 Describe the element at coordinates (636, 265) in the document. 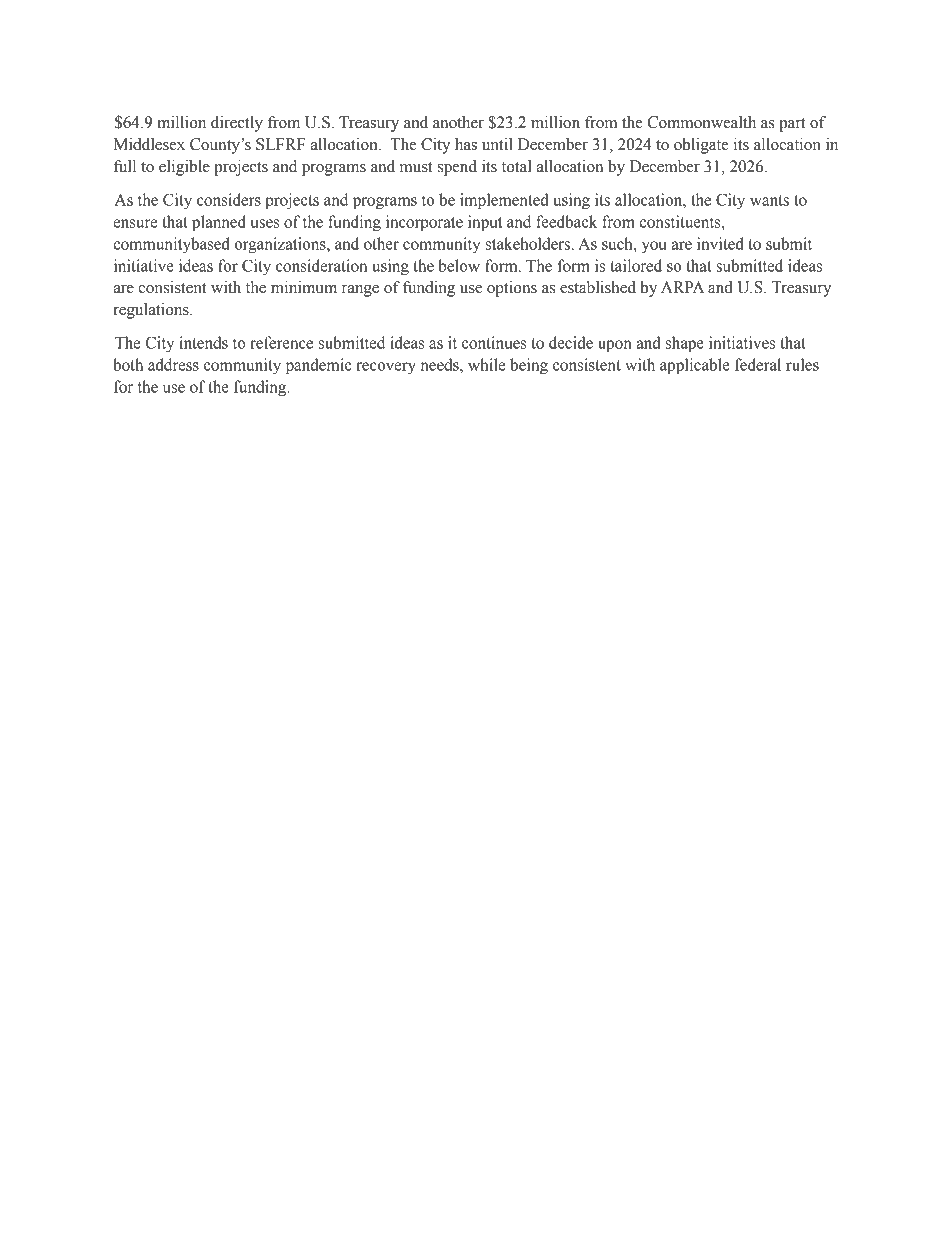

I see `tailored` at that location.
